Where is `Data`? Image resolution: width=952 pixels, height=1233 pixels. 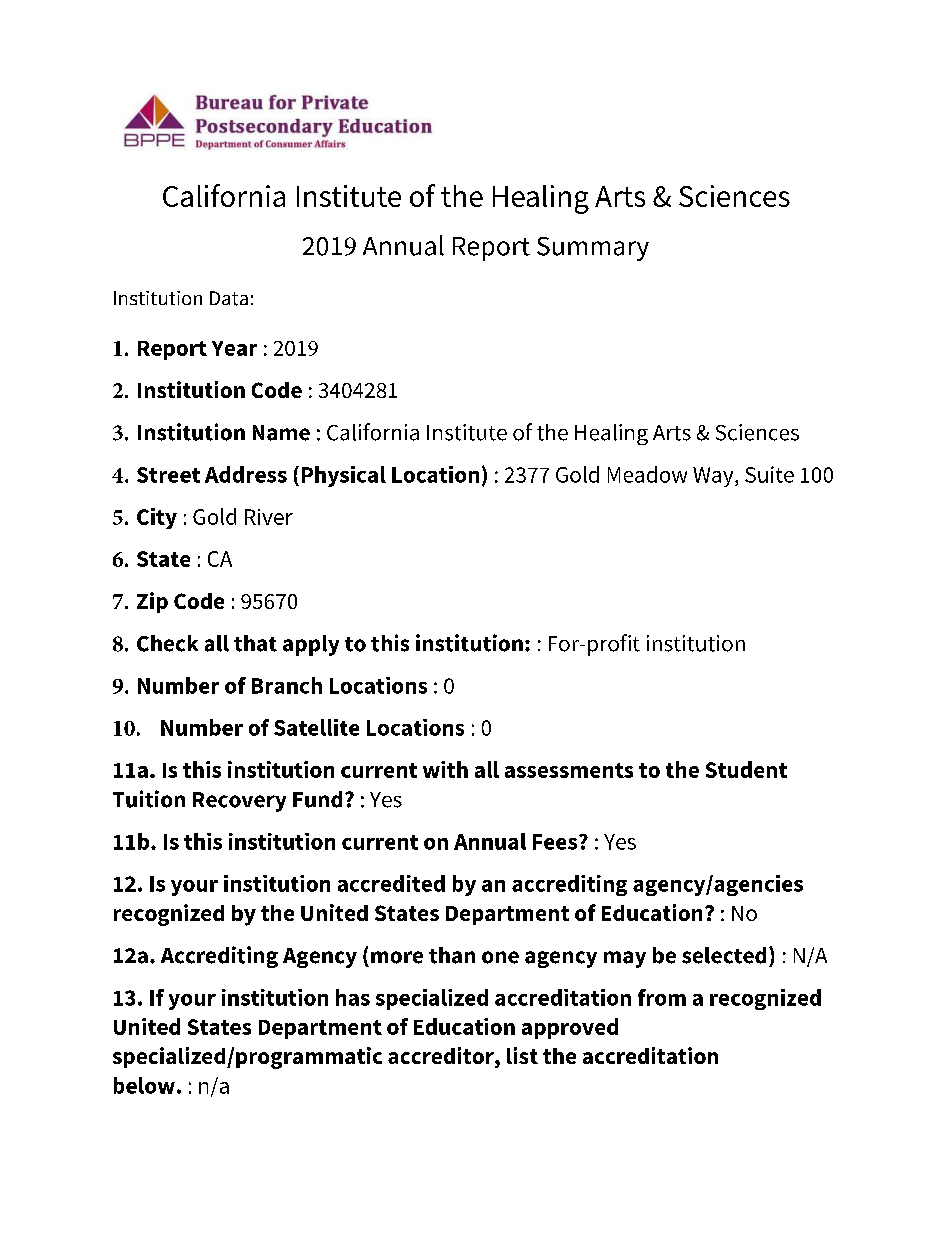 Data is located at coordinates (229, 298).
